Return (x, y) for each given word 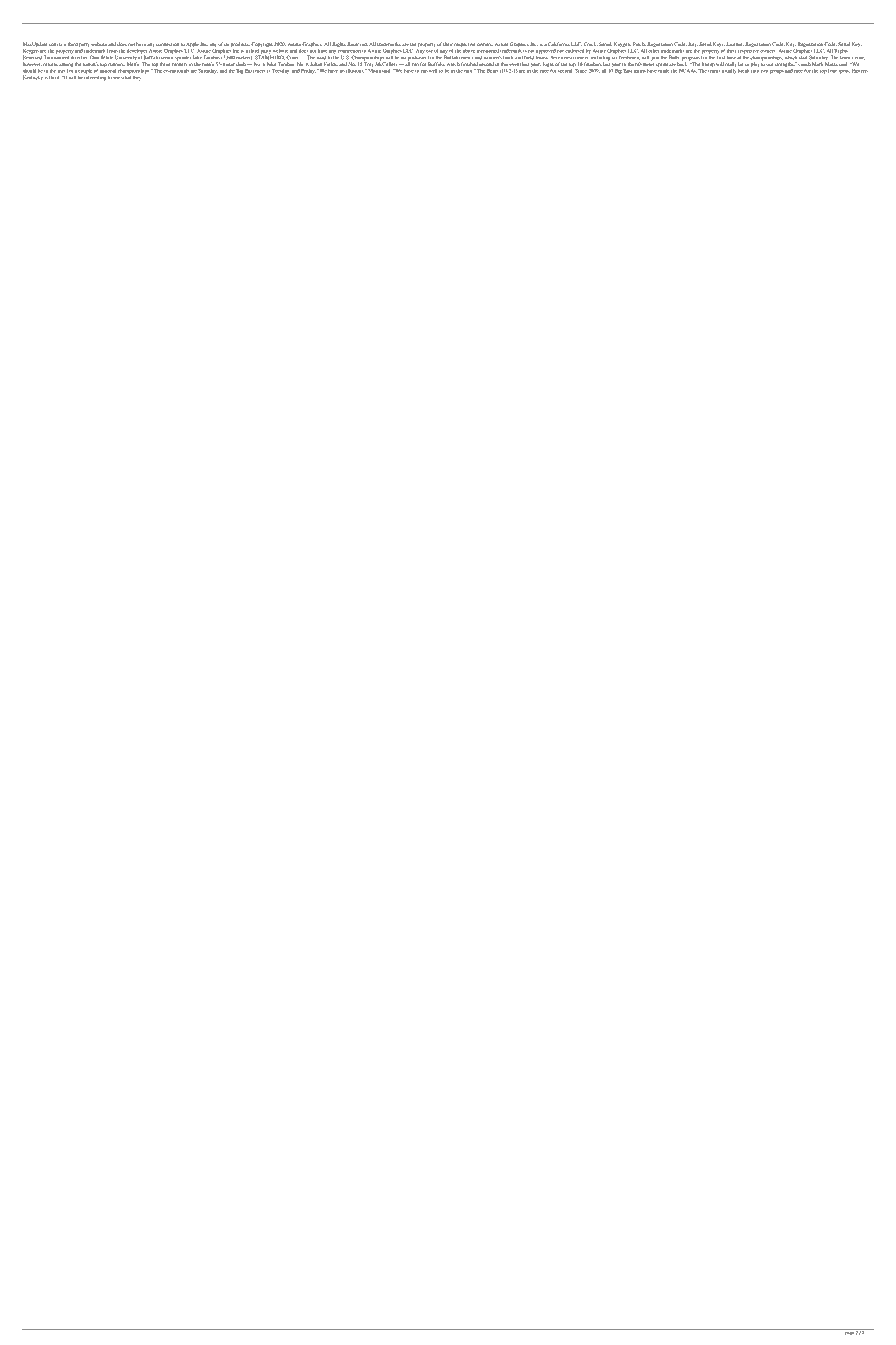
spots (844, 72)
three (164, 64)
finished (469, 64)
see (116, 78)
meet (260, 71)
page (849, 1332)
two (764, 71)
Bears (492, 71)
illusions (356, 71)
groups (777, 72)
